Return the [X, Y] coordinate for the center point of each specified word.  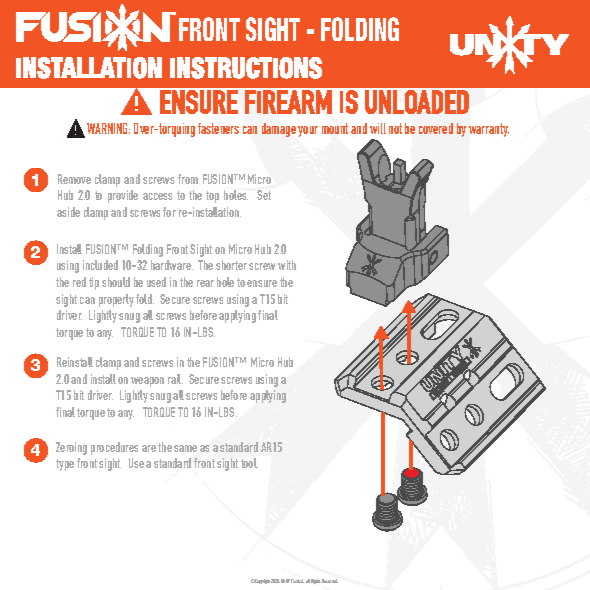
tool [249, 463]
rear [205, 283]
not [395, 128]
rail [175, 379]
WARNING [108, 128]
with [287, 265]
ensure [262, 283]
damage [279, 130]
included [100, 265]
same [185, 448]
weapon [147, 382]
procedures [114, 448]
